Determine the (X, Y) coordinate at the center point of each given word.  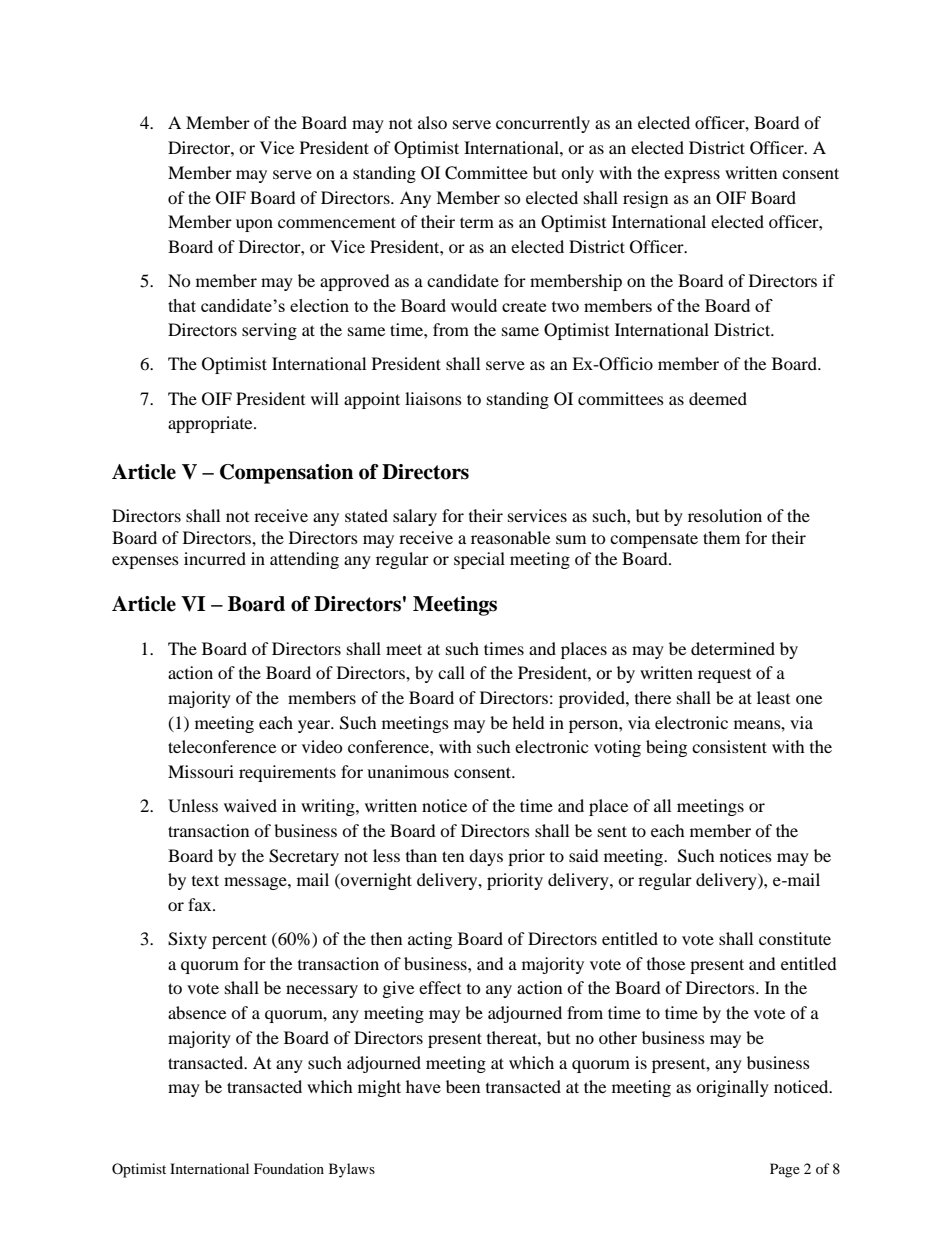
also (432, 122)
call (451, 672)
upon (254, 225)
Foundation (289, 1168)
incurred (215, 558)
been (463, 1086)
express (692, 176)
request (724, 676)
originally (732, 1088)
